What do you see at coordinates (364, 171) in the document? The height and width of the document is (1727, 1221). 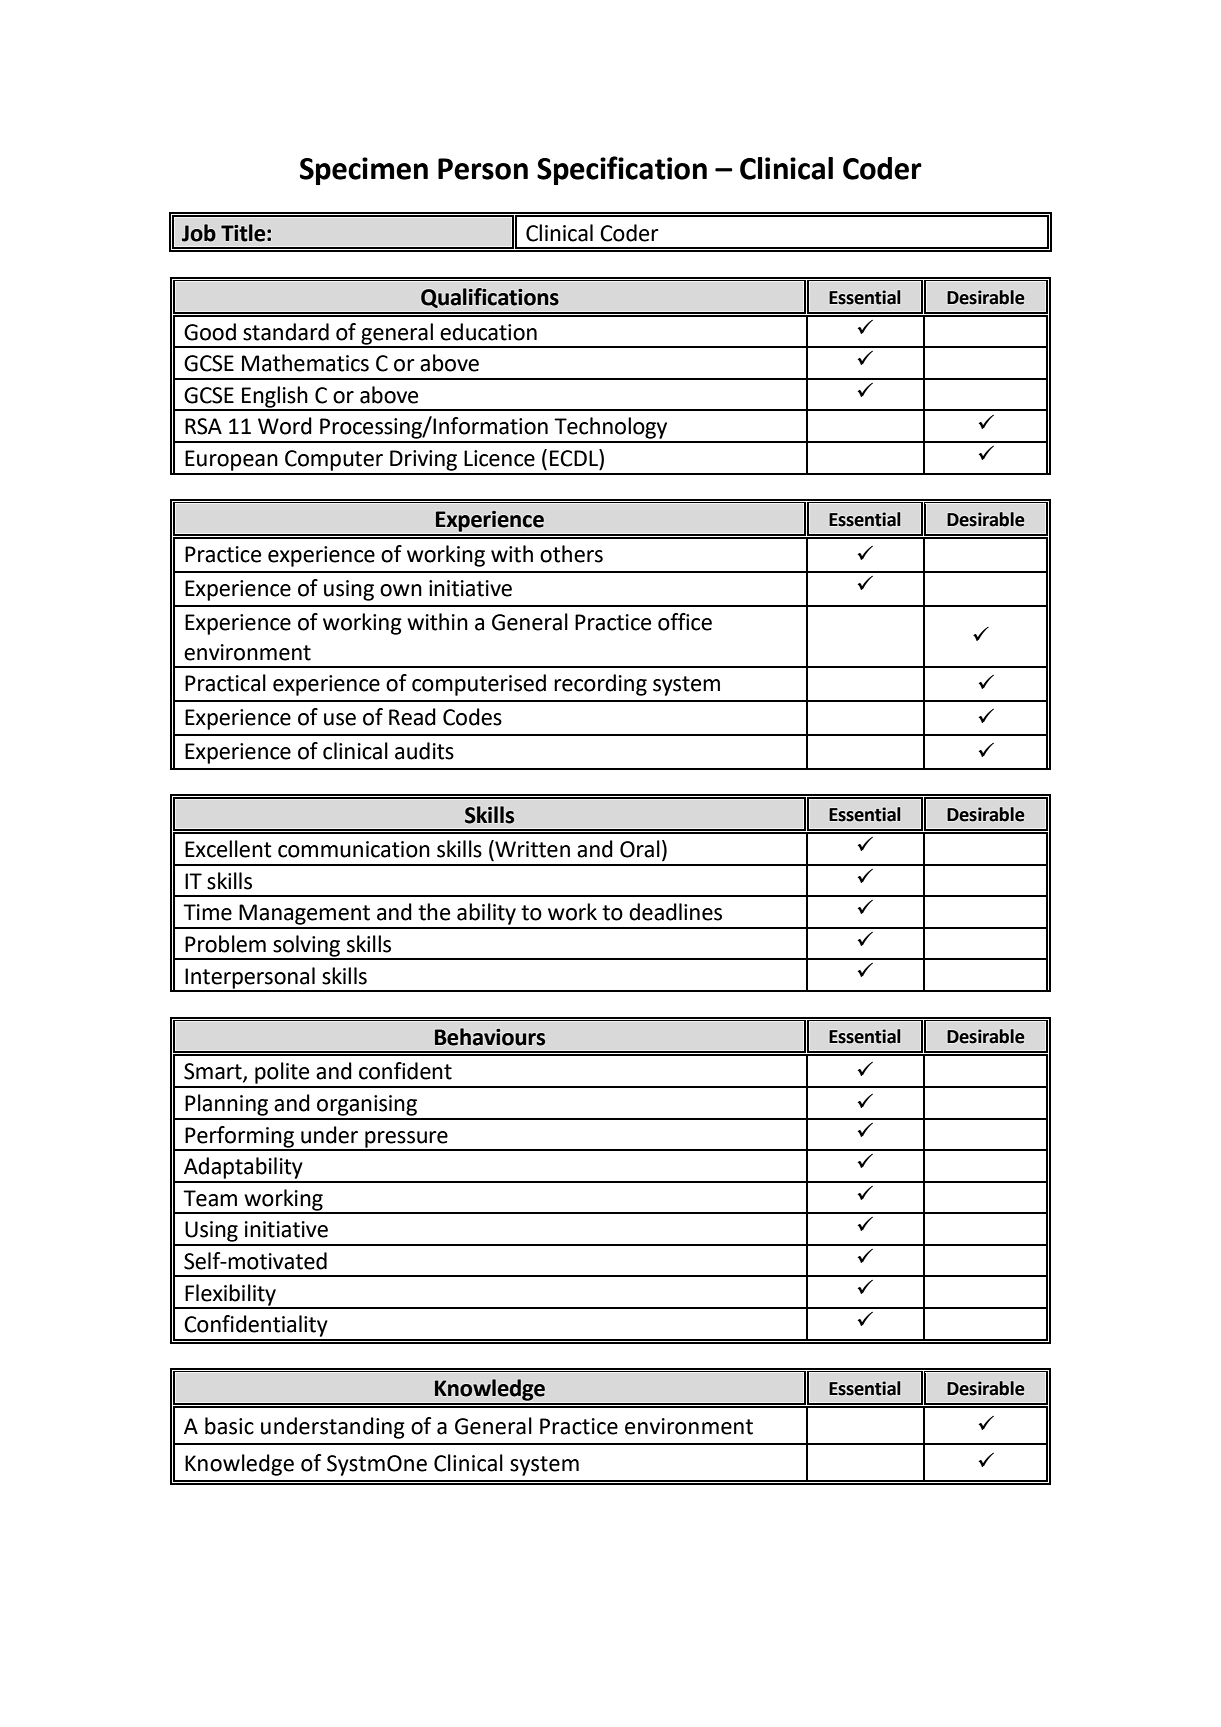 I see `Specimen` at bounding box center [364, 171].
